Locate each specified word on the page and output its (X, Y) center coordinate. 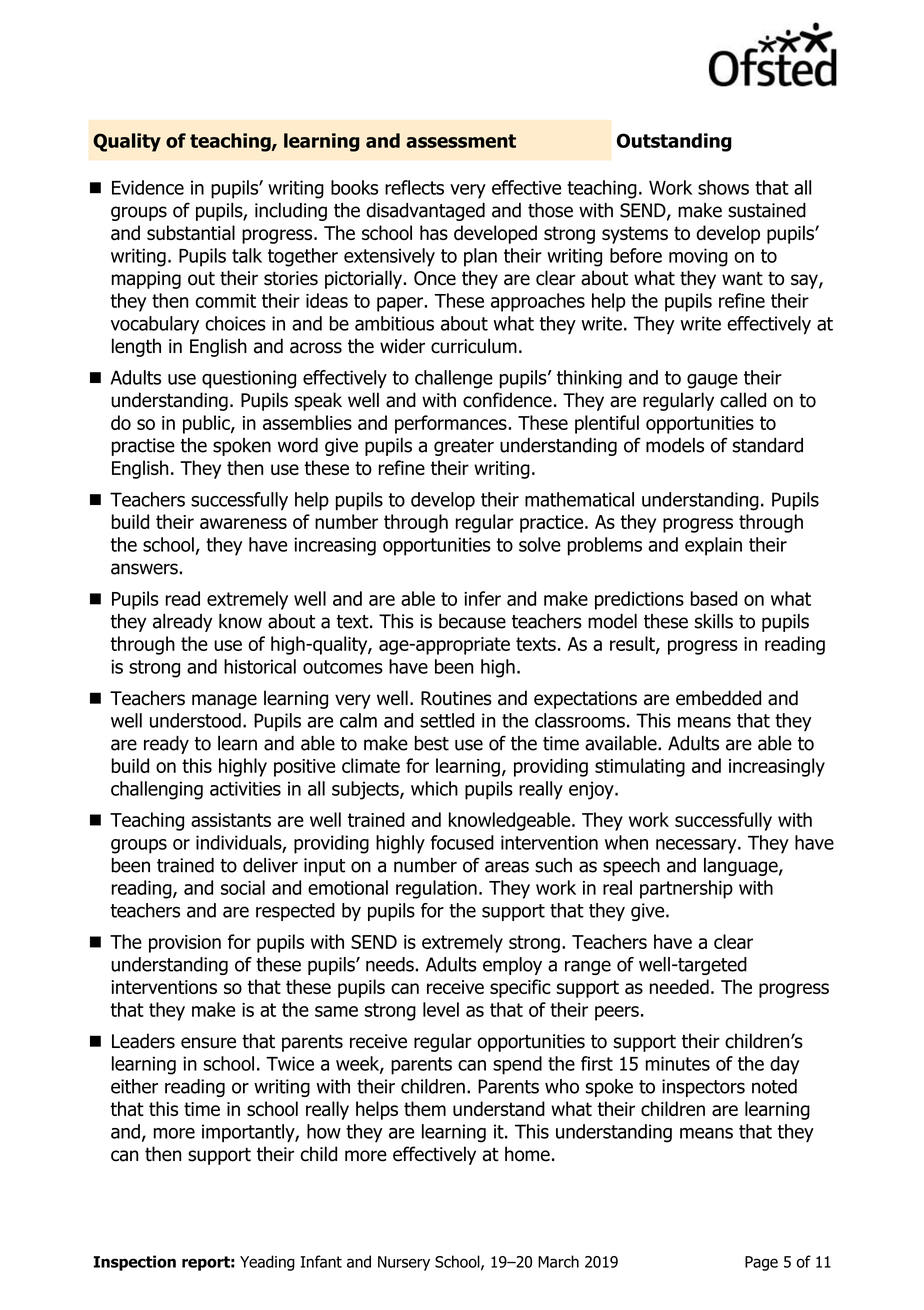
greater (464, 447)
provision (185, 944)
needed (679, 986)
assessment (461, 141)
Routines (456, 698)
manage (224, 701)
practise (143, 447)
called (743, 400)
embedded (718, 698)
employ (512, 966)
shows (723, 187)
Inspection (134, 1263)
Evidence (148, 187)
